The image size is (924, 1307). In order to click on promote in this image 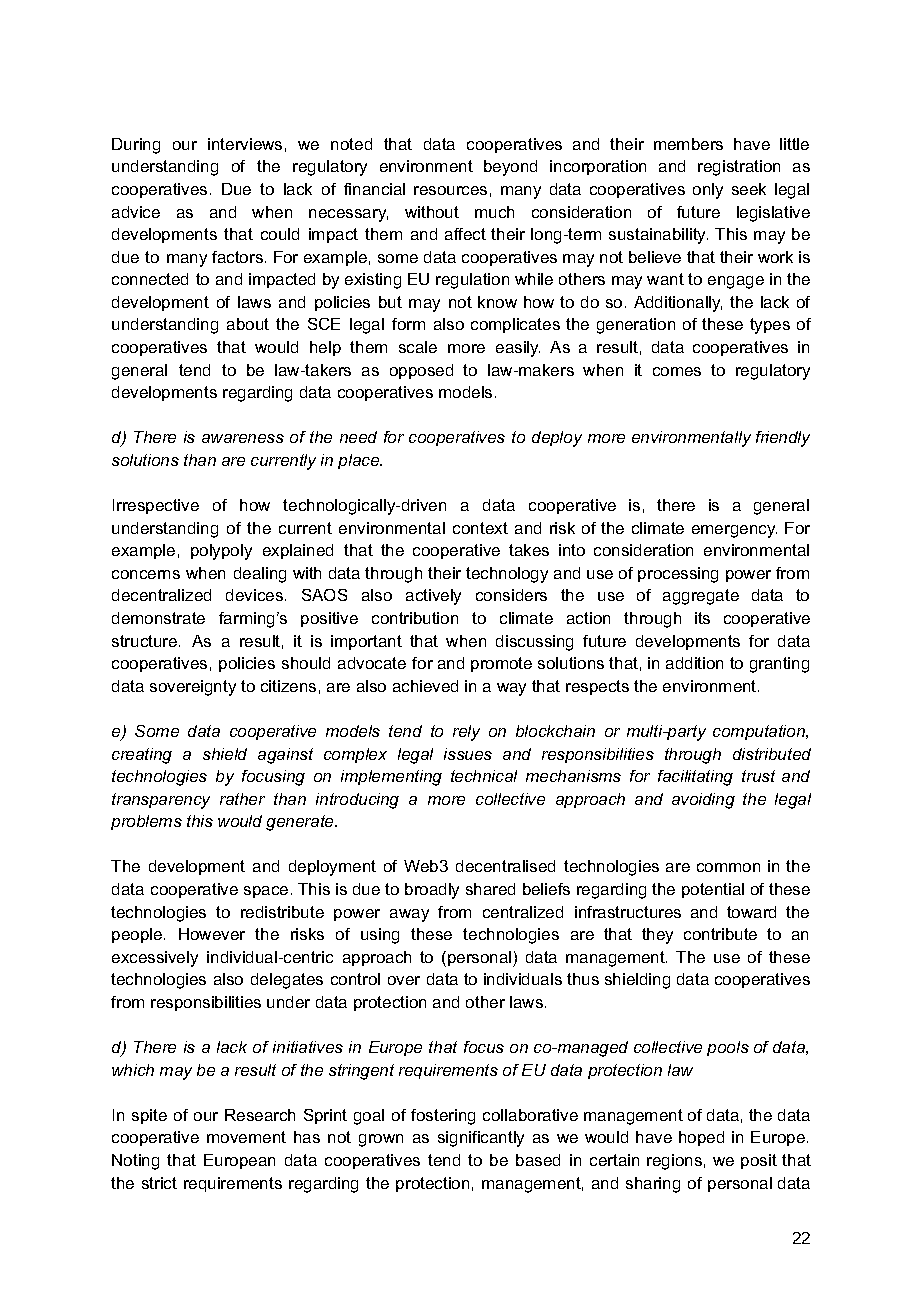, I will do `click(501, 664)`.
